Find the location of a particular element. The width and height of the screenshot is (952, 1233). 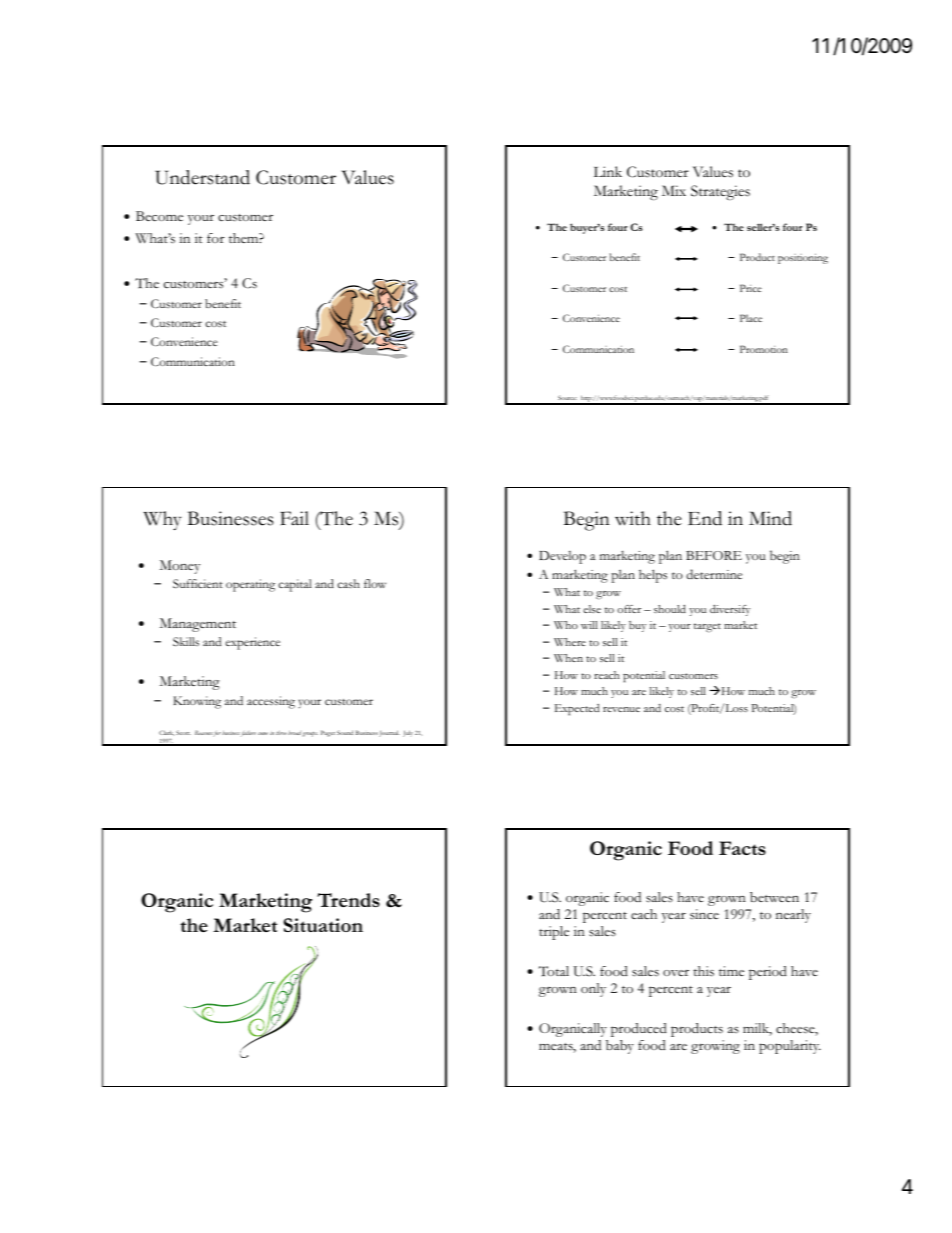

Link is located at coordinates (608, 171).
